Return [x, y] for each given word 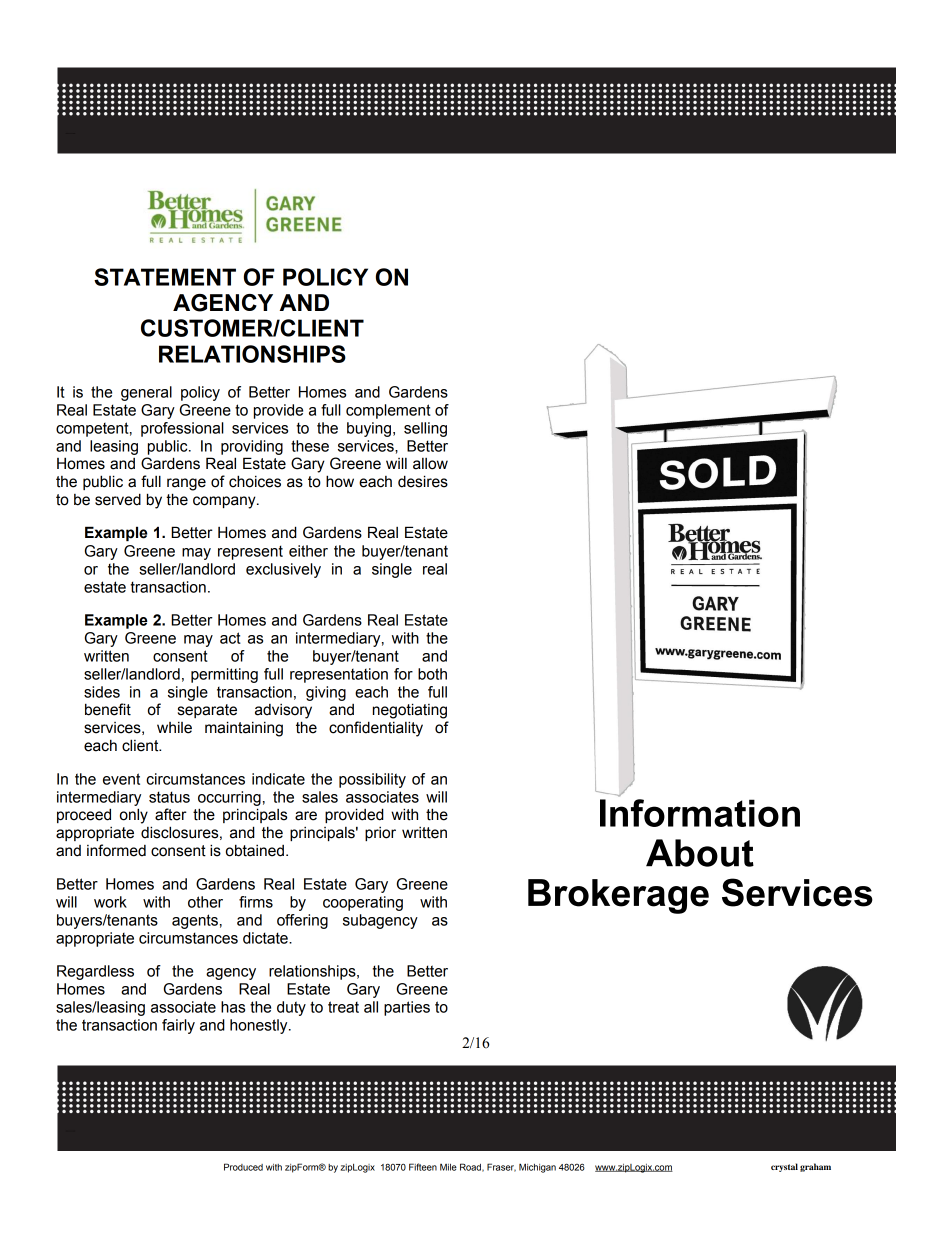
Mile [448, 1167]
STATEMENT [165, 277]
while [174, 727]
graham [815, 1167]
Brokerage [618, 896]
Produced [243, 1167]
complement [388, 411]
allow [430, 464]
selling [425, 429]
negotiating [410, 711]
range [186, 484]
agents [195, 921]
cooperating [363, 903]
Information [700, 811]
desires [423, 481]
